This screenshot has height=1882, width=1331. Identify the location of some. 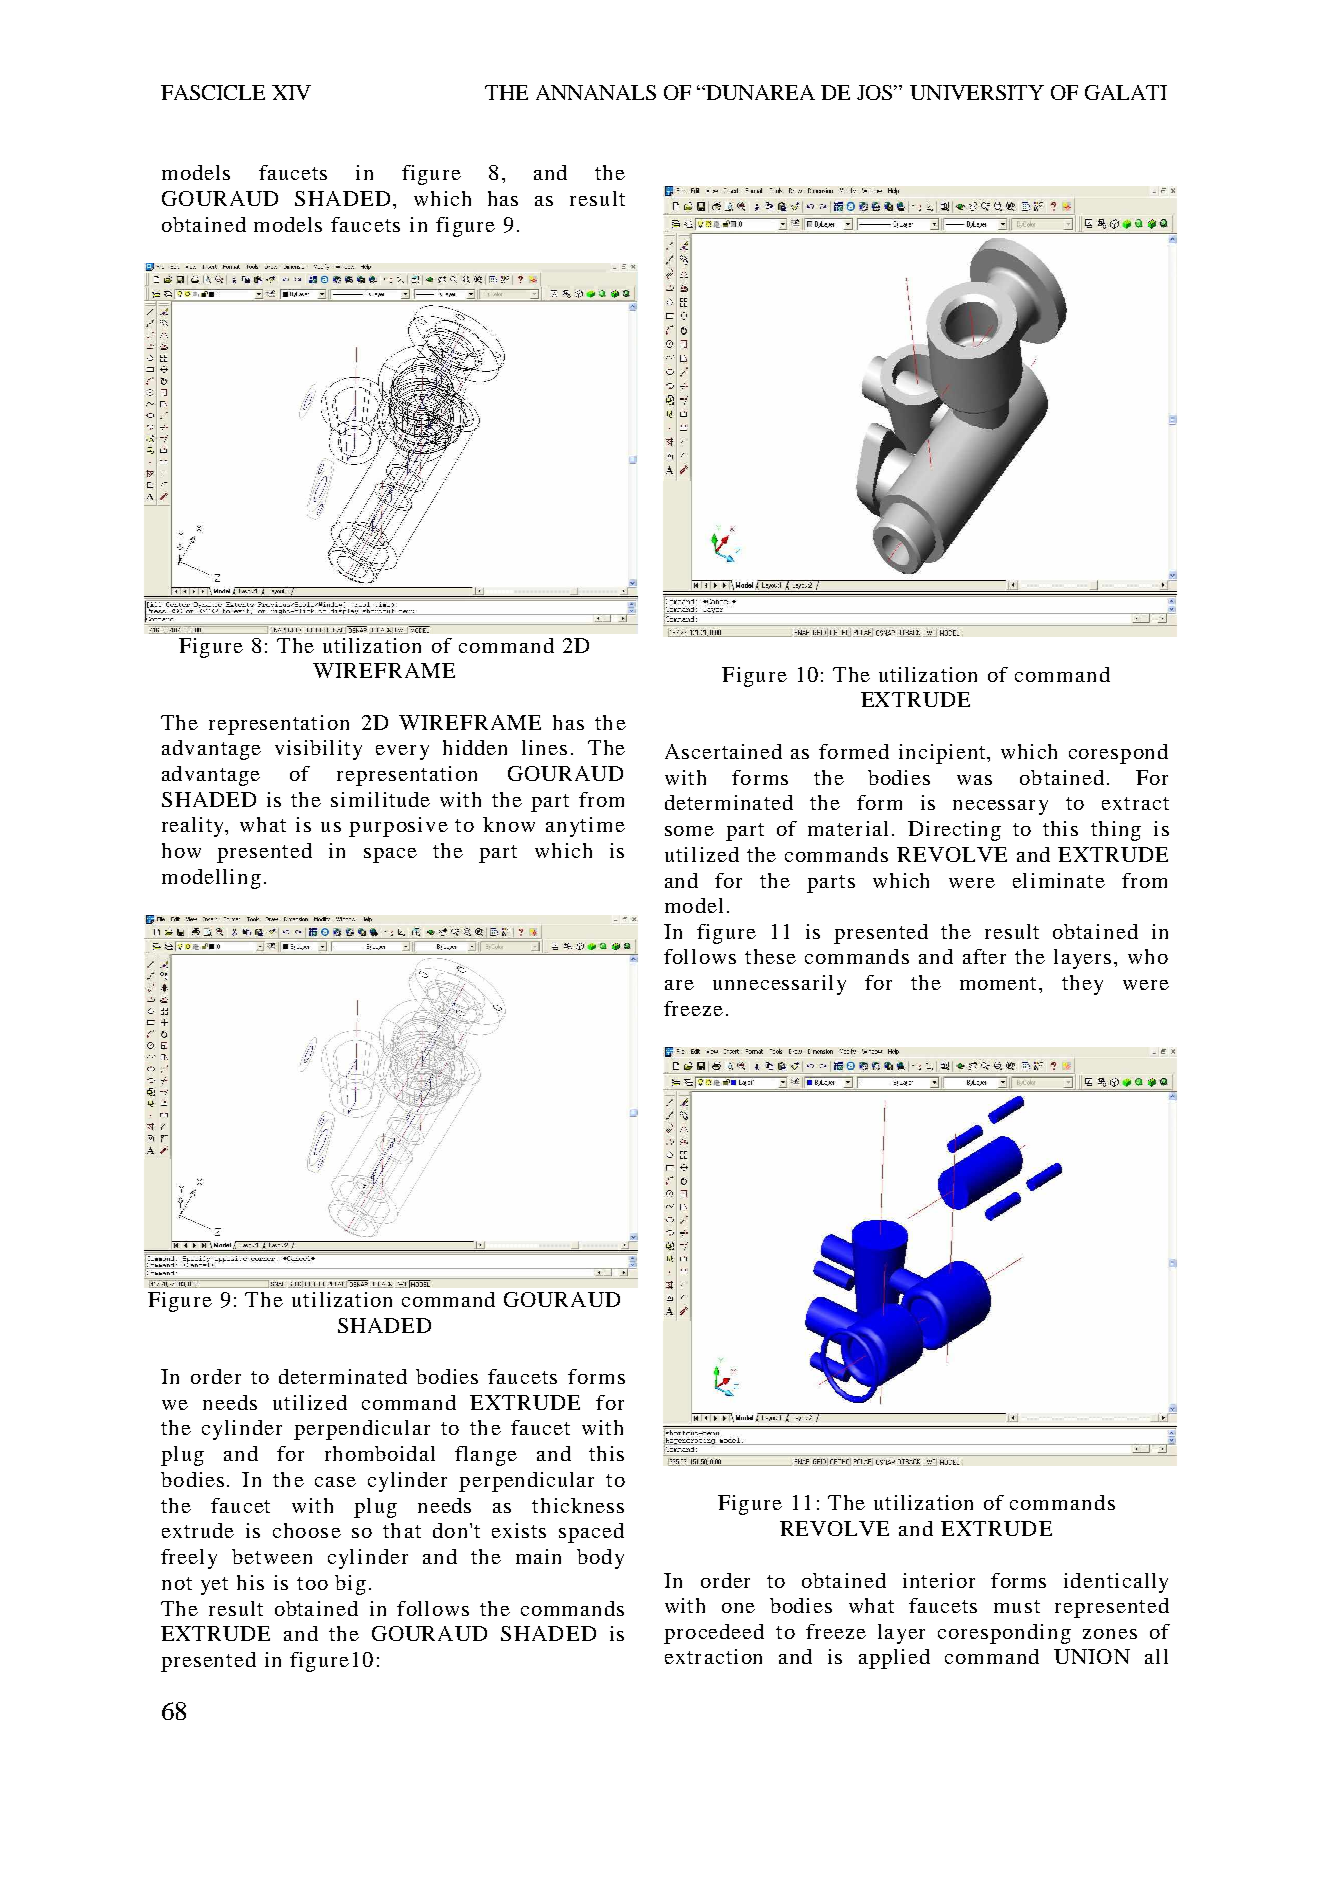
(689, 831).
